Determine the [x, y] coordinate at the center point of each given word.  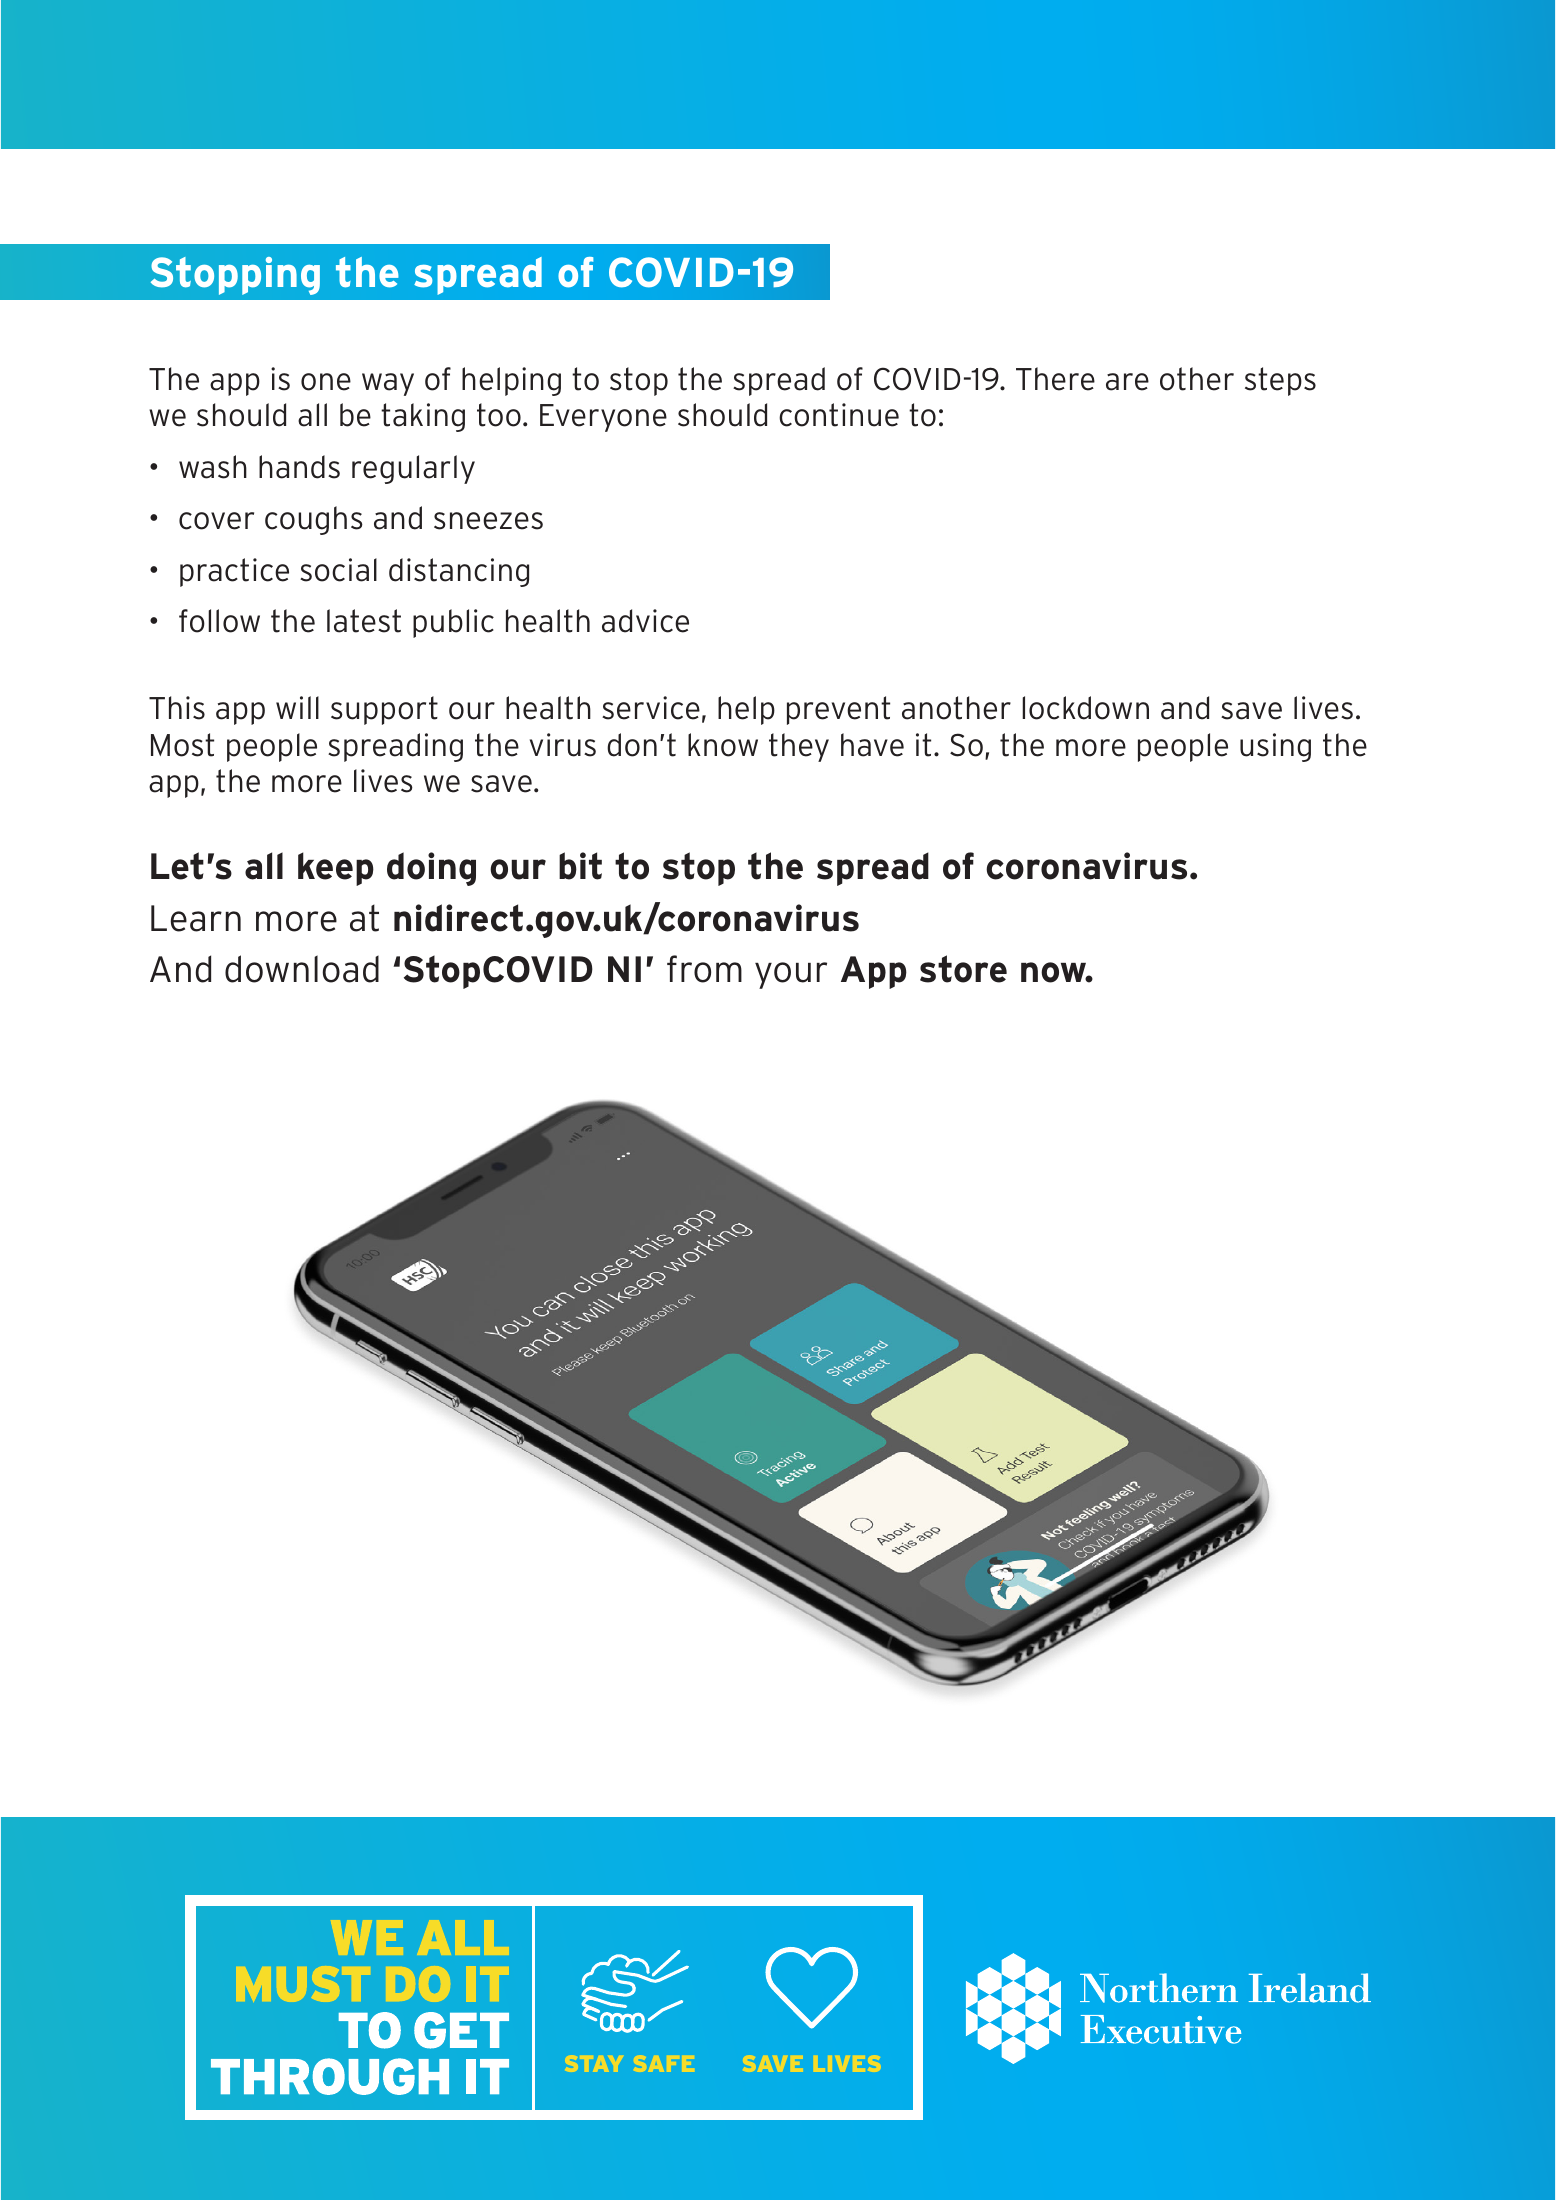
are [1127, 382]
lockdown [1085, 708]
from [704, 969]
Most [182, 745]
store [963, 969]
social [338, 570]
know [723, 745]
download [302, 969]
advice [645, 621]
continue [839, 415]
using [1275, 747]
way [388, 384]
